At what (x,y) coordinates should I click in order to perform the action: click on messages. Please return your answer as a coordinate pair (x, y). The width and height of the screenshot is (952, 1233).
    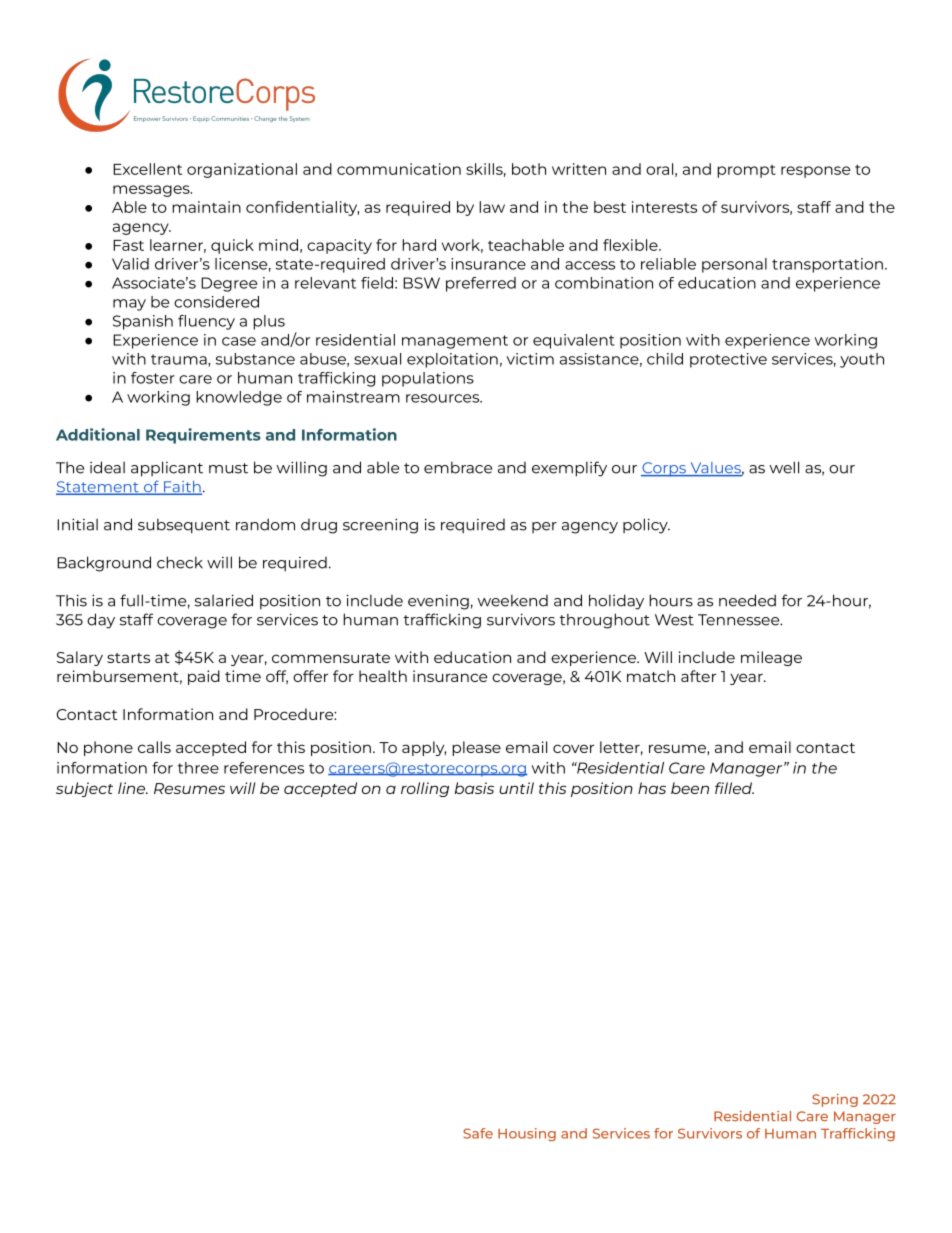
    Looking at the image, I should click on (152, 191).
